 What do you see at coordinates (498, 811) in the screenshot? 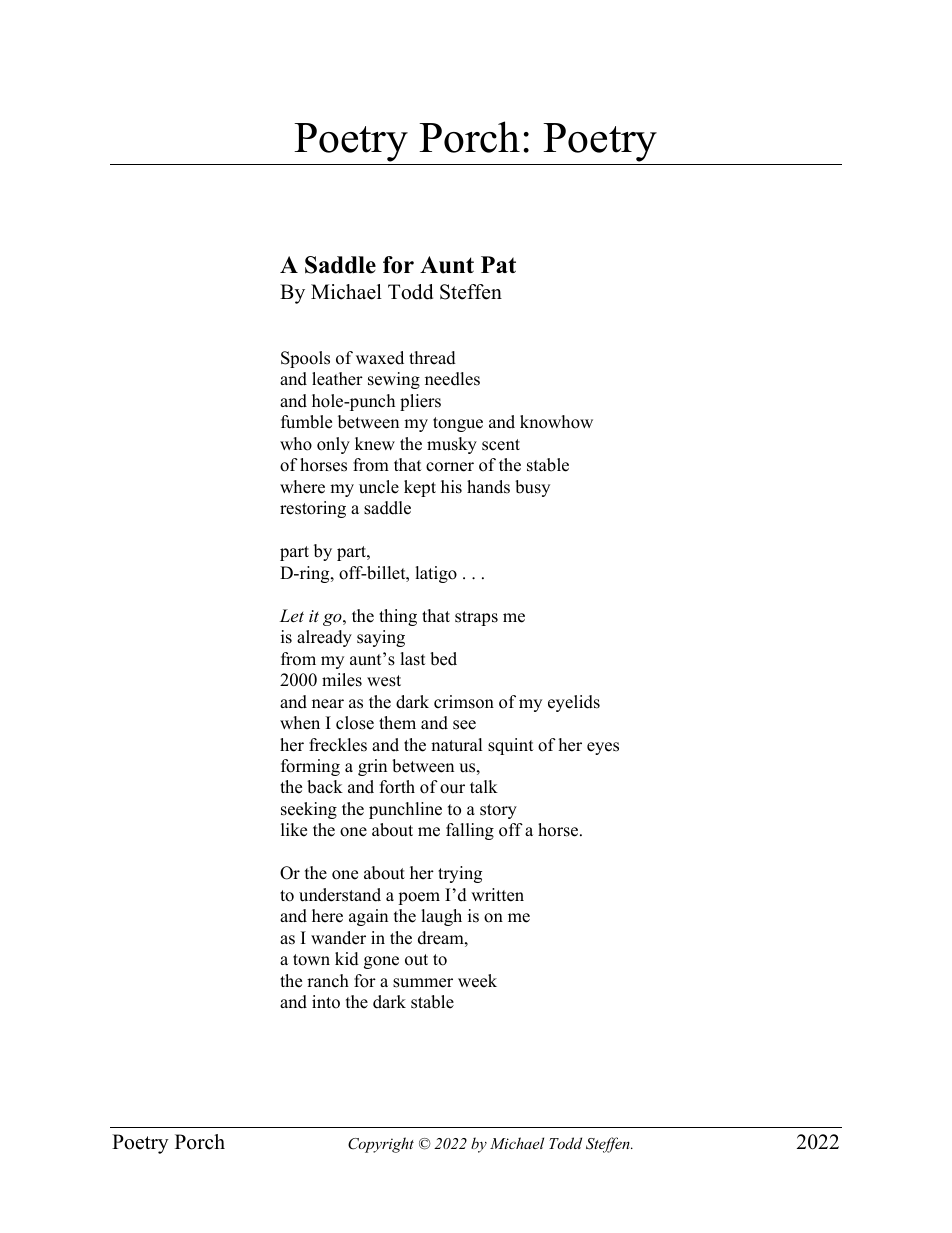
I see `story` at bounding box center [498, 811].
